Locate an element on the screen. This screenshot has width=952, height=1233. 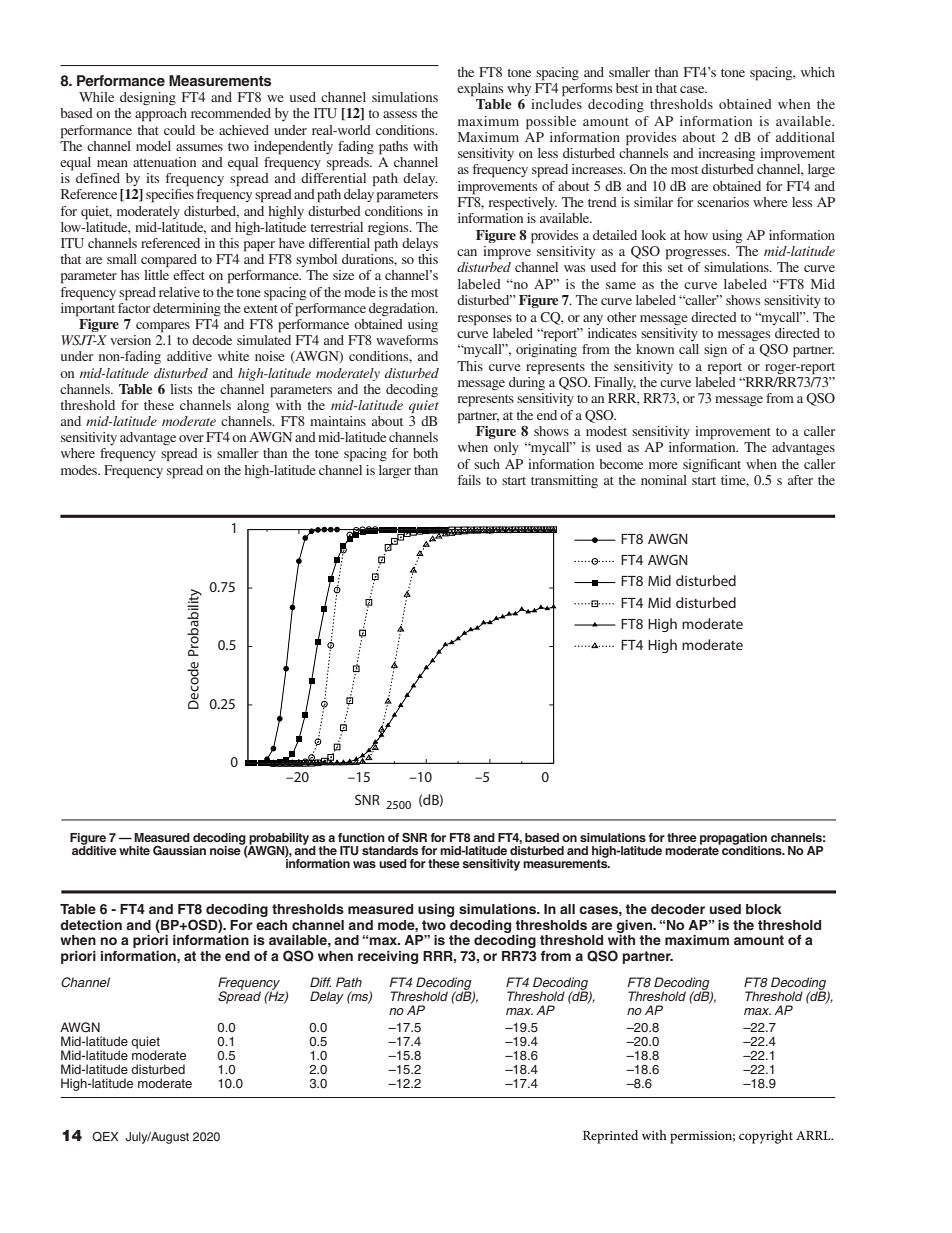
nominal is located at coordinates (664, 480).
